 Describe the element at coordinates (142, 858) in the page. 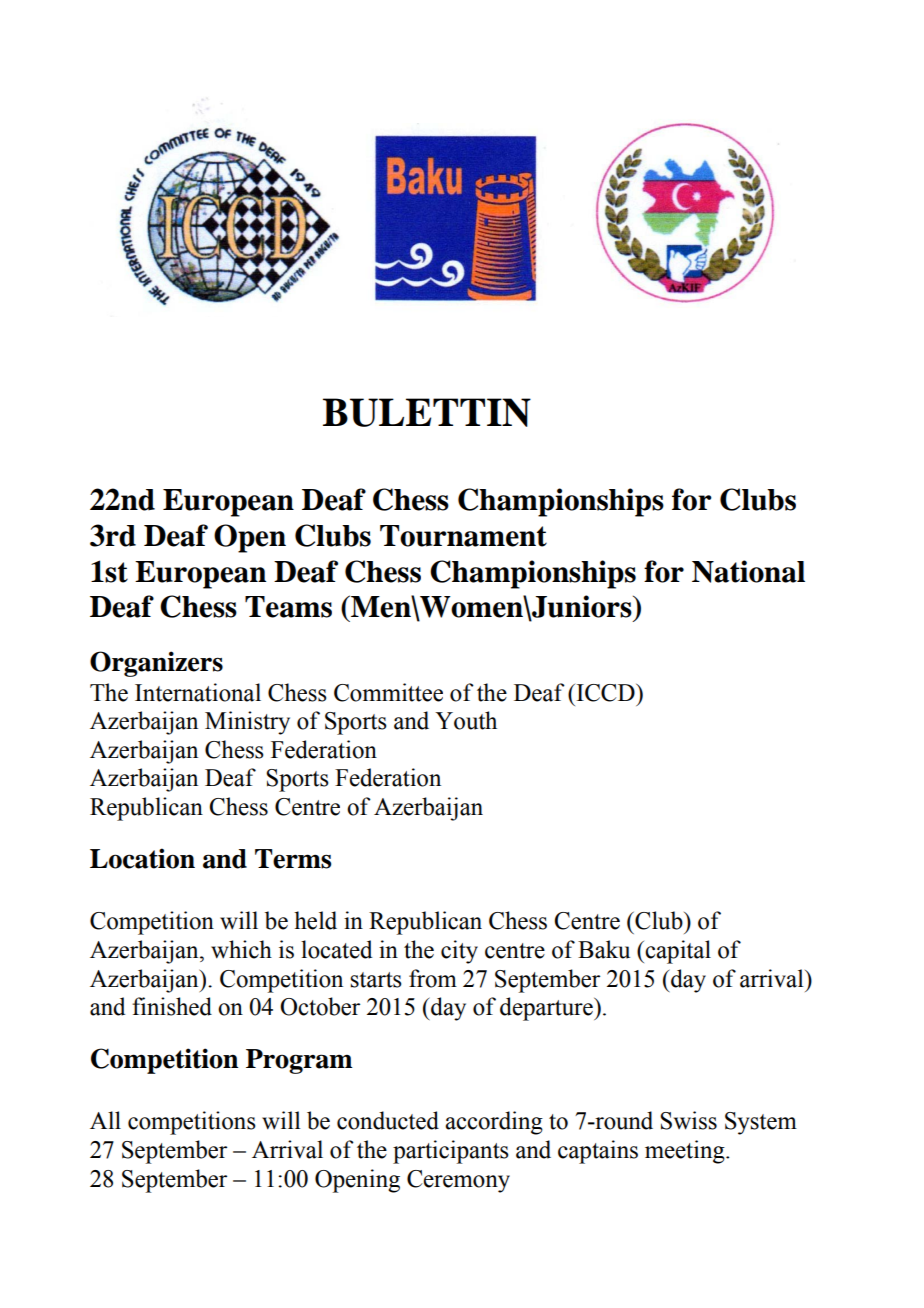

I see `Location` at that location.
